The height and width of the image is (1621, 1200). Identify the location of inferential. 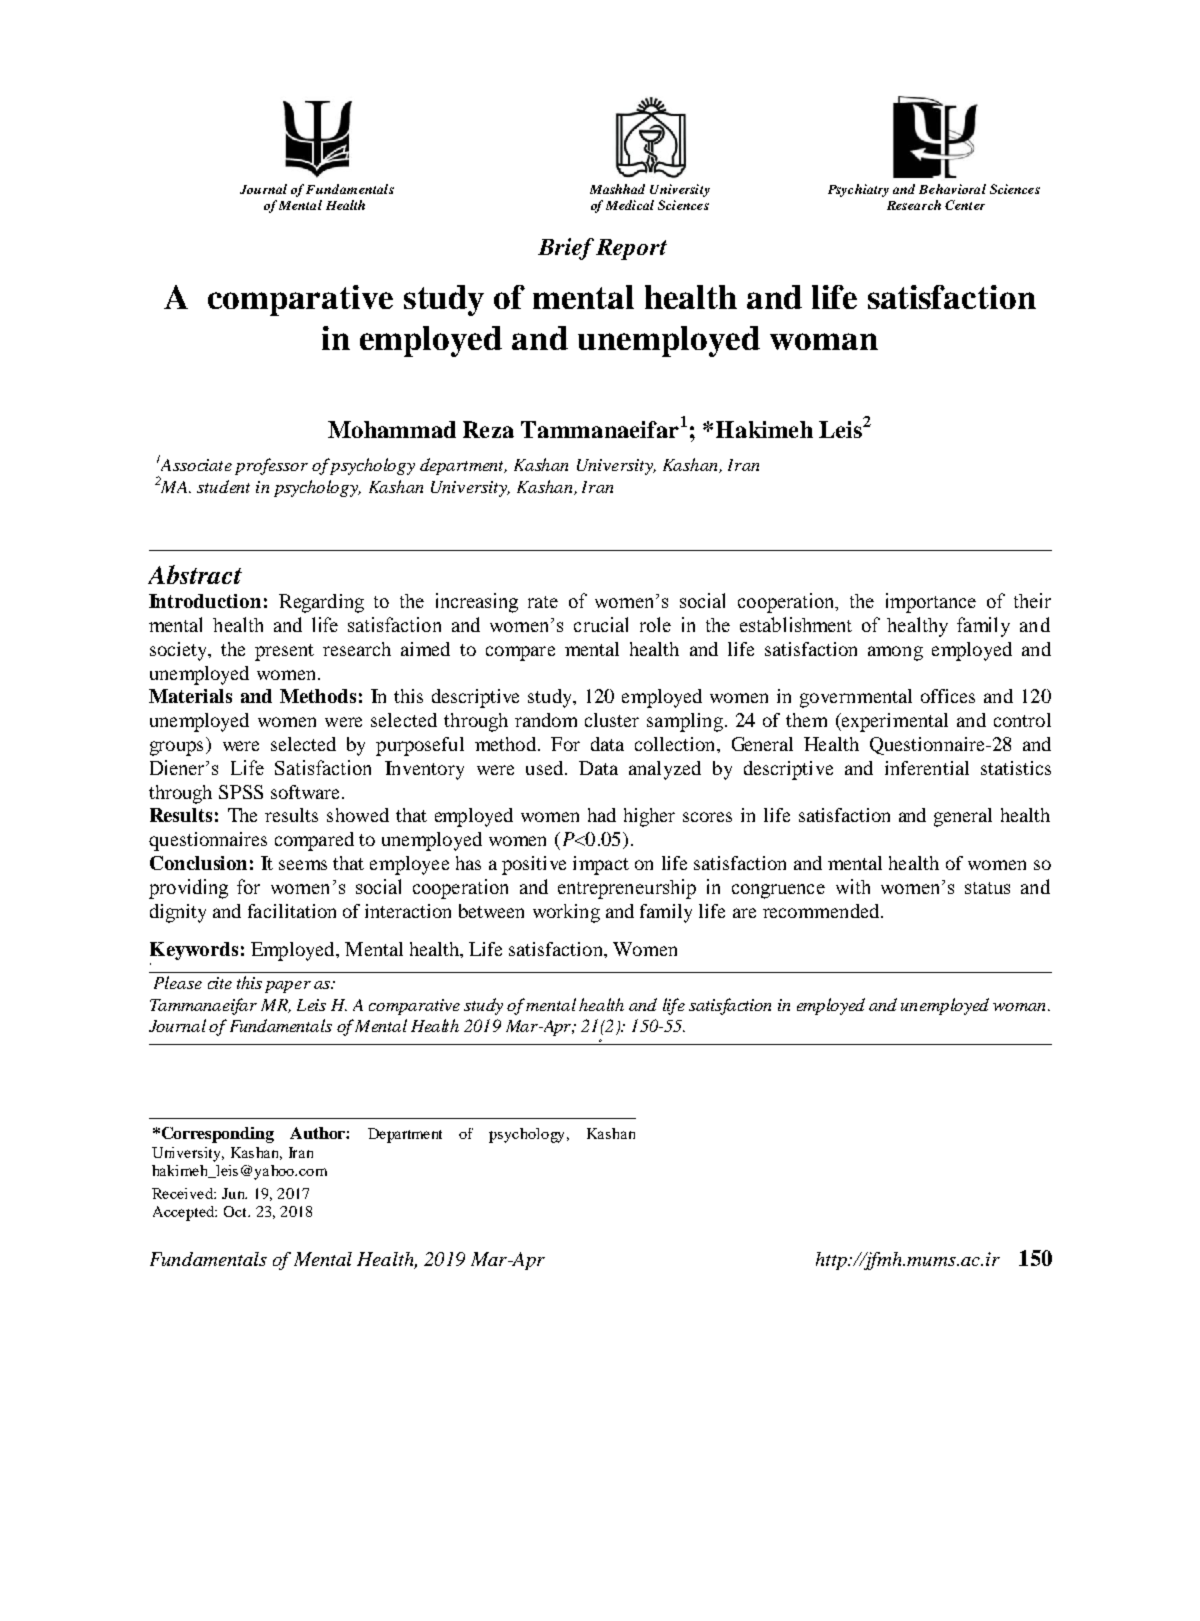
(927, 768).
